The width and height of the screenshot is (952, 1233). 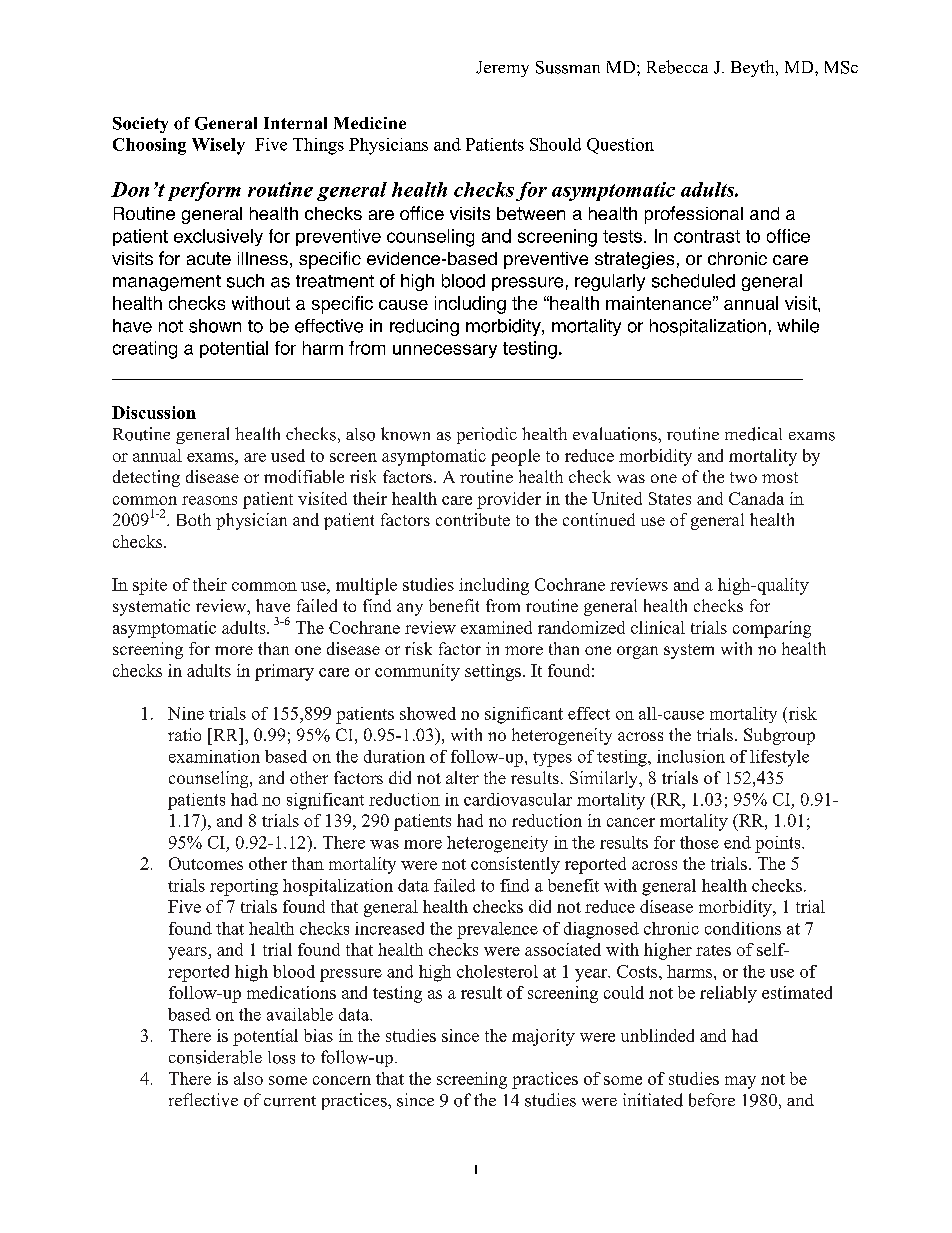 I want to click on majority, so click(x=543, y=1037).
